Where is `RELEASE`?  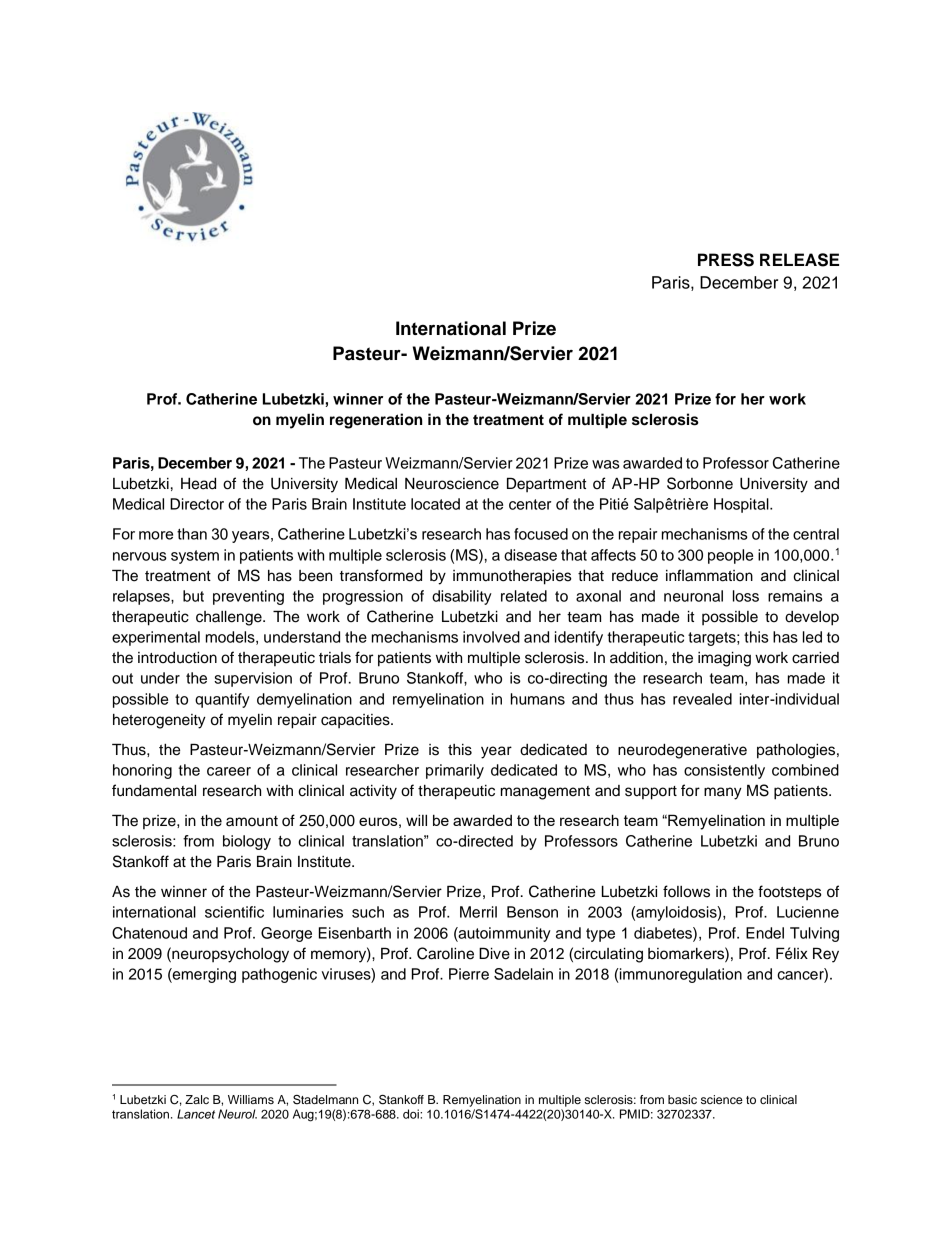
RELEASE is located at coordinates (799, 260).
